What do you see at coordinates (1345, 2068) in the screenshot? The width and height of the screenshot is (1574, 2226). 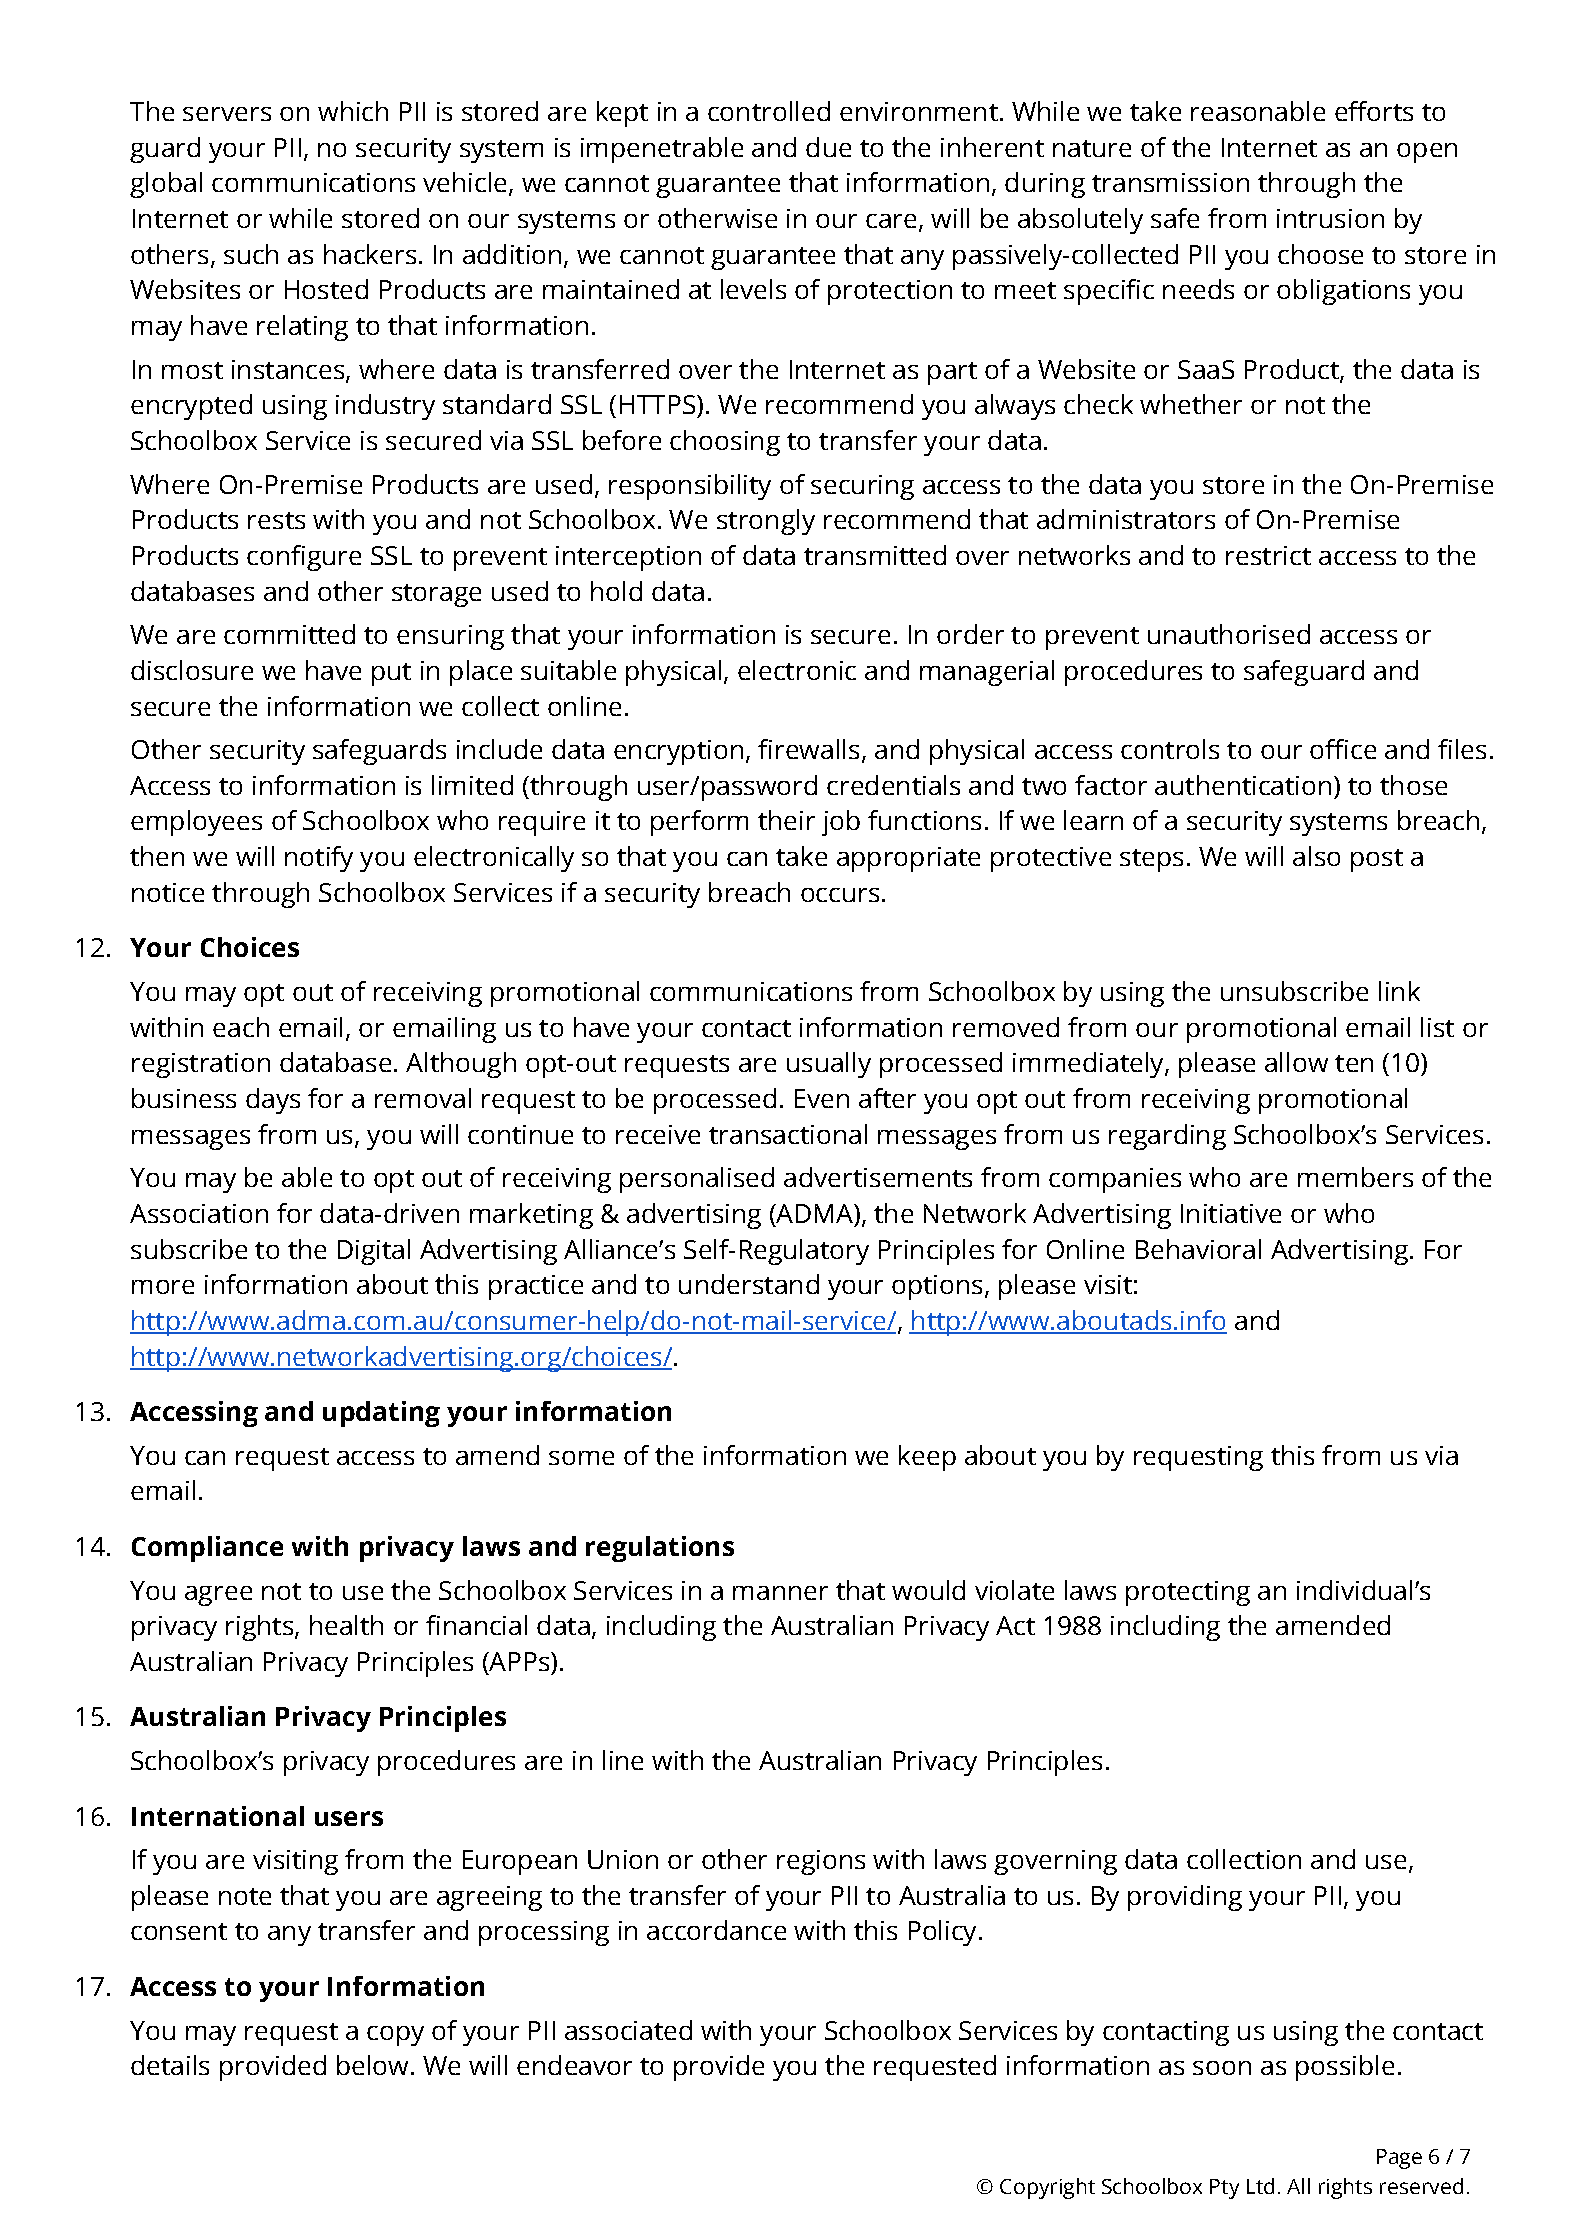 I see `possible` at bounding box center [1345, 2068].
